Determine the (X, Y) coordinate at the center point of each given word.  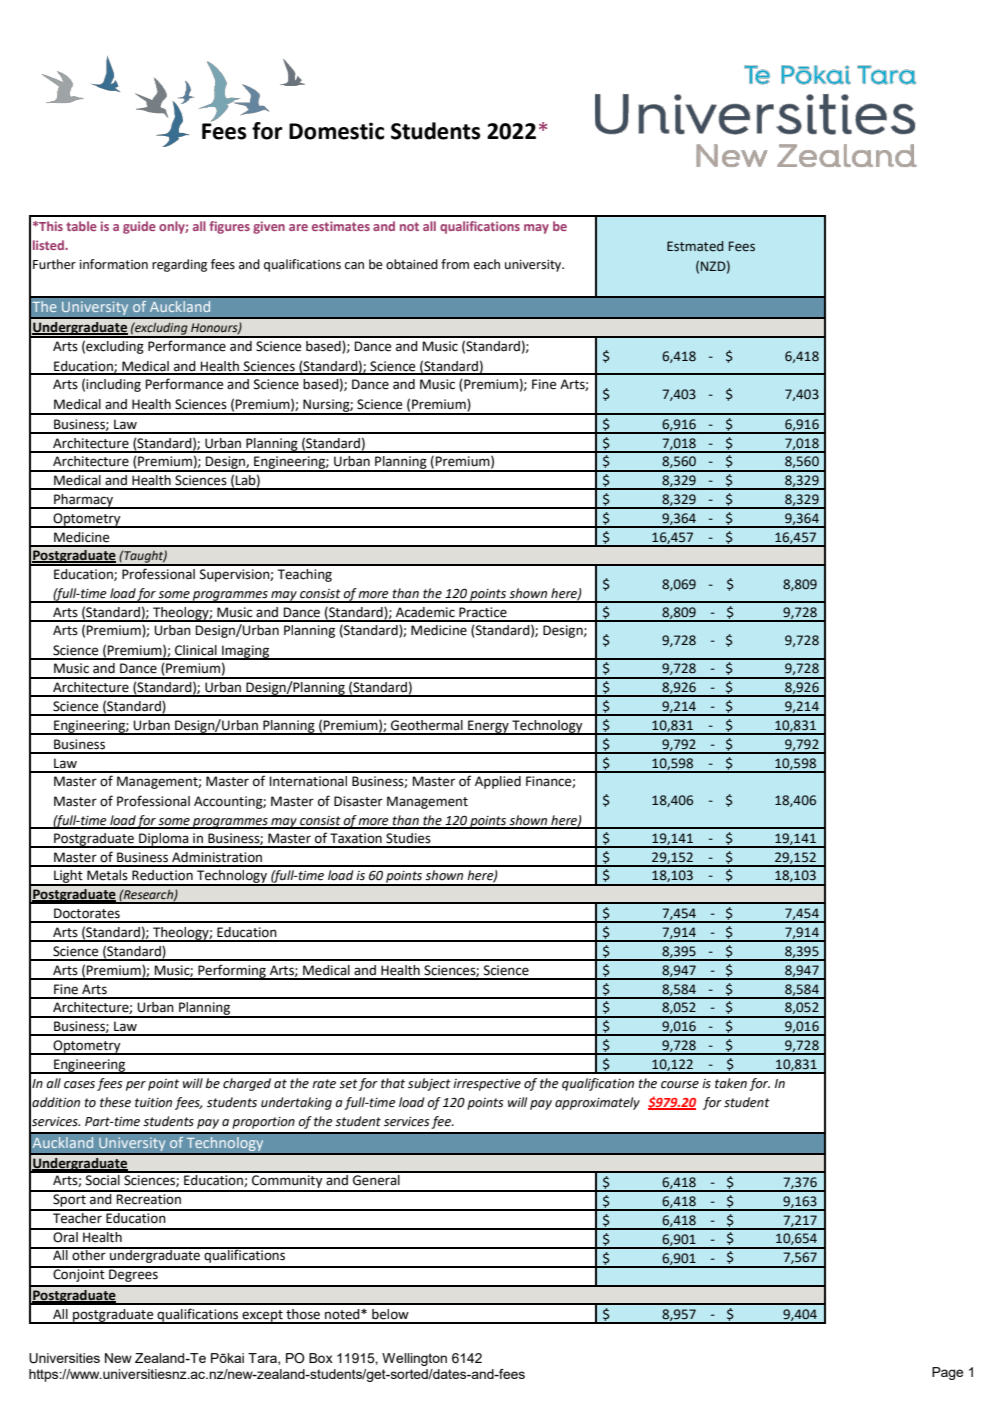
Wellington (414, 1359)
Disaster (358, 801)
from (455, 264)
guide (139, 227)
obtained (412, 264)
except (263, 1317)
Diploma (164, 840)
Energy (488, 727)
